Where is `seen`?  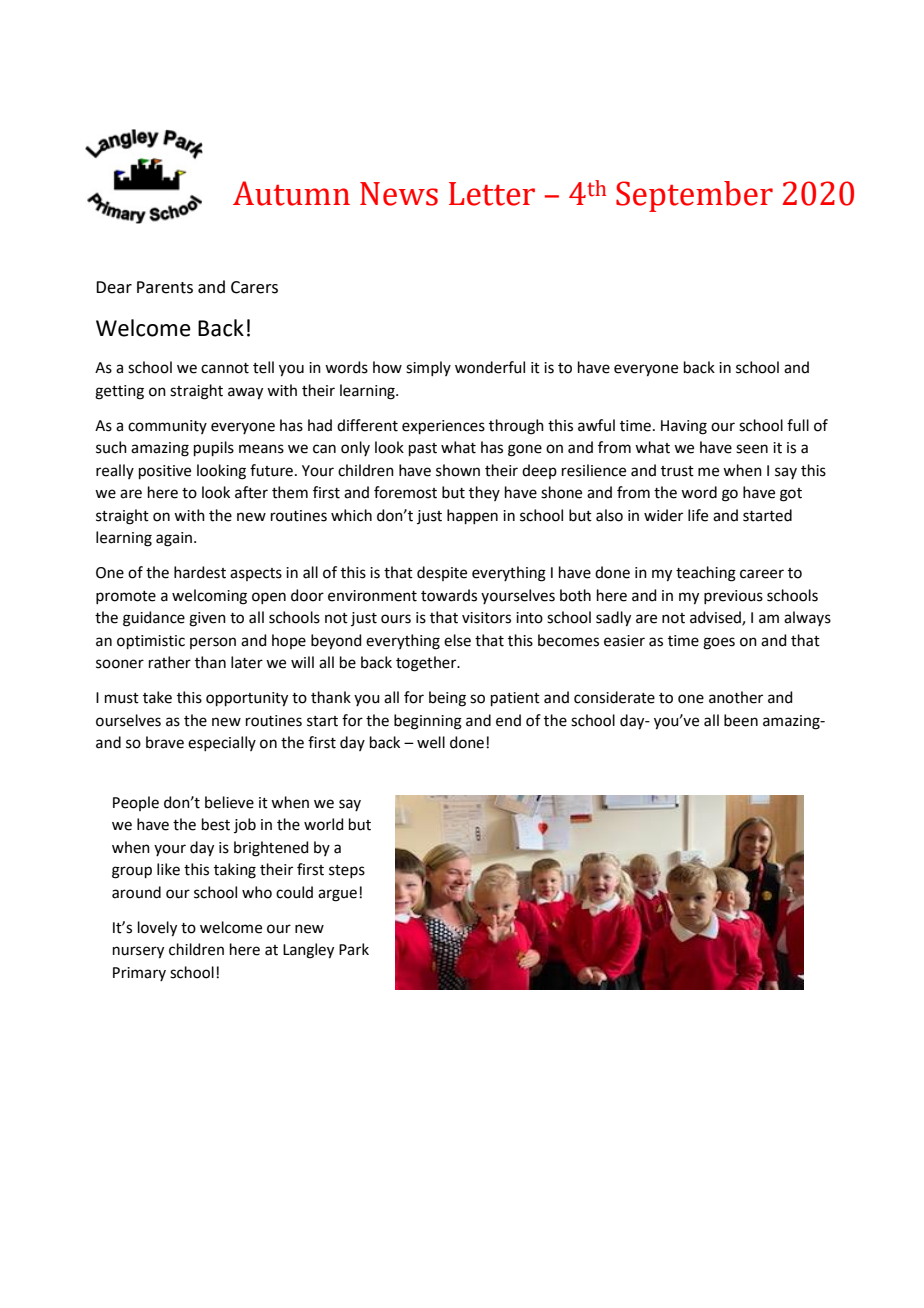 seen is located at coordinates (752, 449).
